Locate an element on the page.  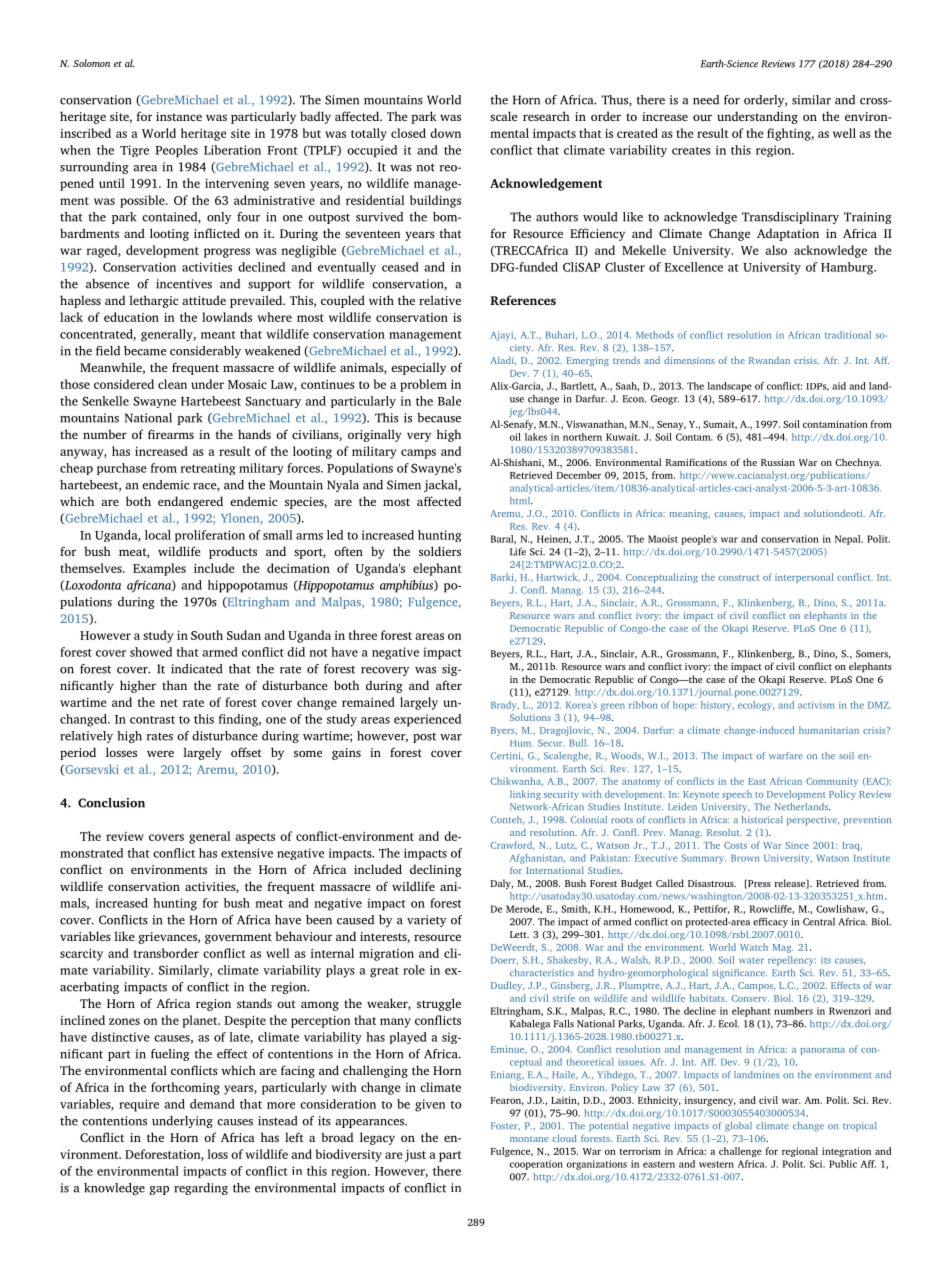
instance is located at coordinates (179, 116).
